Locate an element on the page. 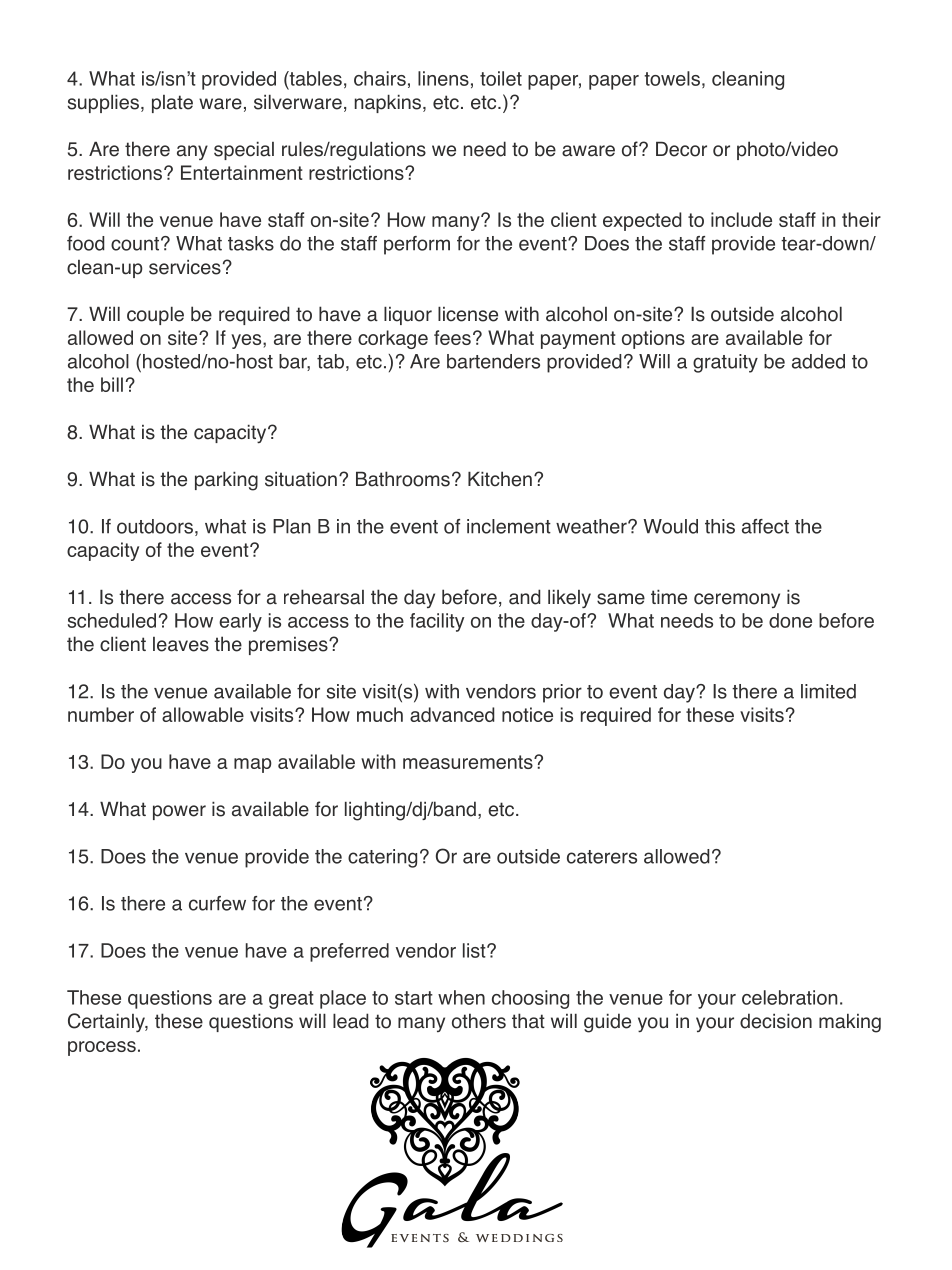 The height and width of the document is (1270, 952). affect is located at coordinates (765, 526).
